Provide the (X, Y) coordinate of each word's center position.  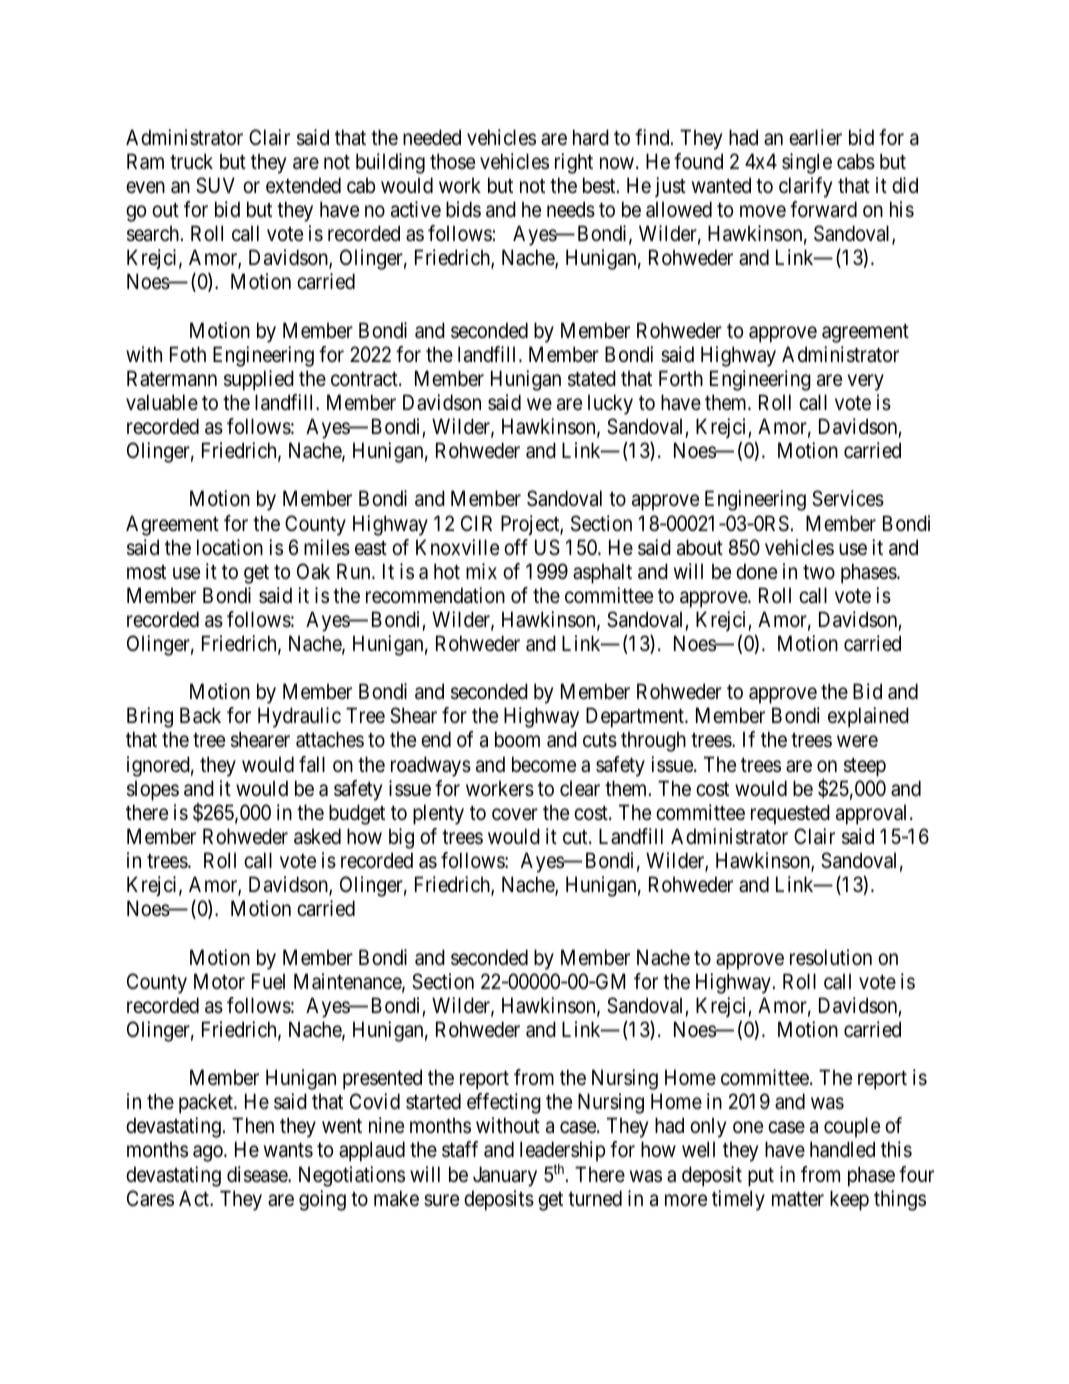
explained (868, 717)
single (807, 163)
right (574, 163)
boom (517, 739)
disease (258, 1174)
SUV (215, 185)
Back (200, 715)
